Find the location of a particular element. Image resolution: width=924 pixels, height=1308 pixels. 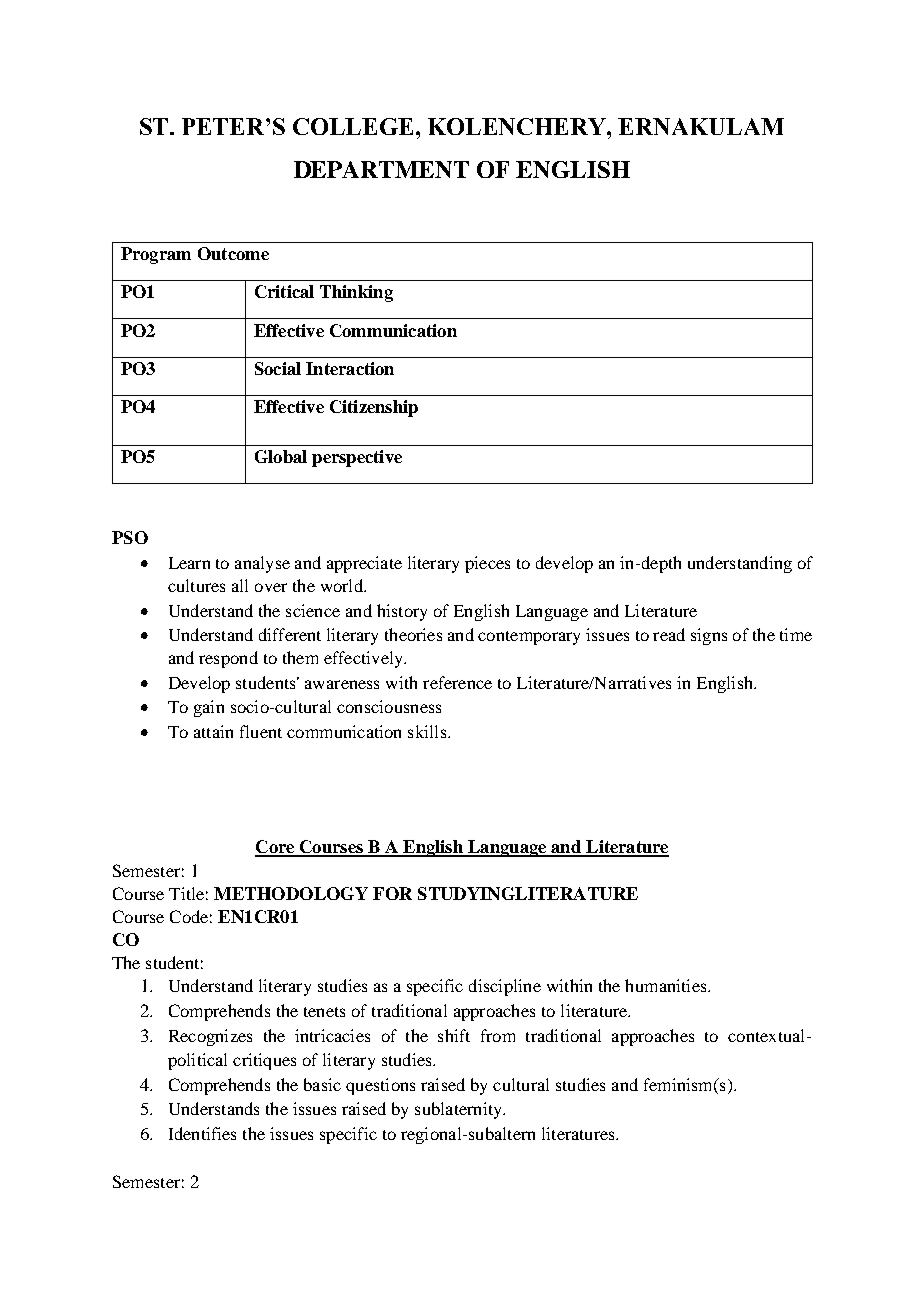

DEPARTMENT is located at coordinates (381, 169).
